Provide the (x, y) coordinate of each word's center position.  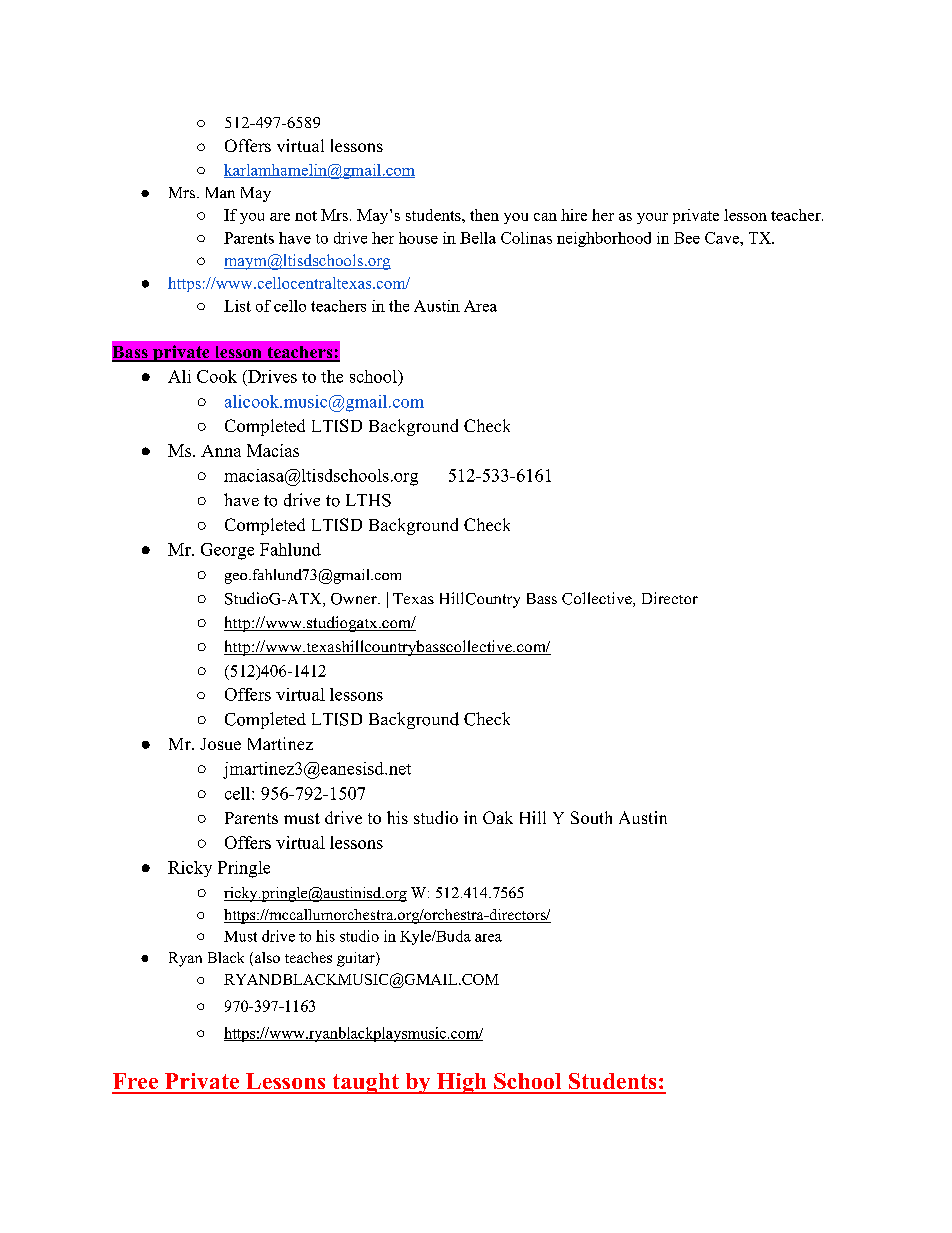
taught (365, 1083)
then (484, 215)
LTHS (368, 500)
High (462, 1083)
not (306, 216)
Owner (355, 599)
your (652, 218)
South (591, 817)
